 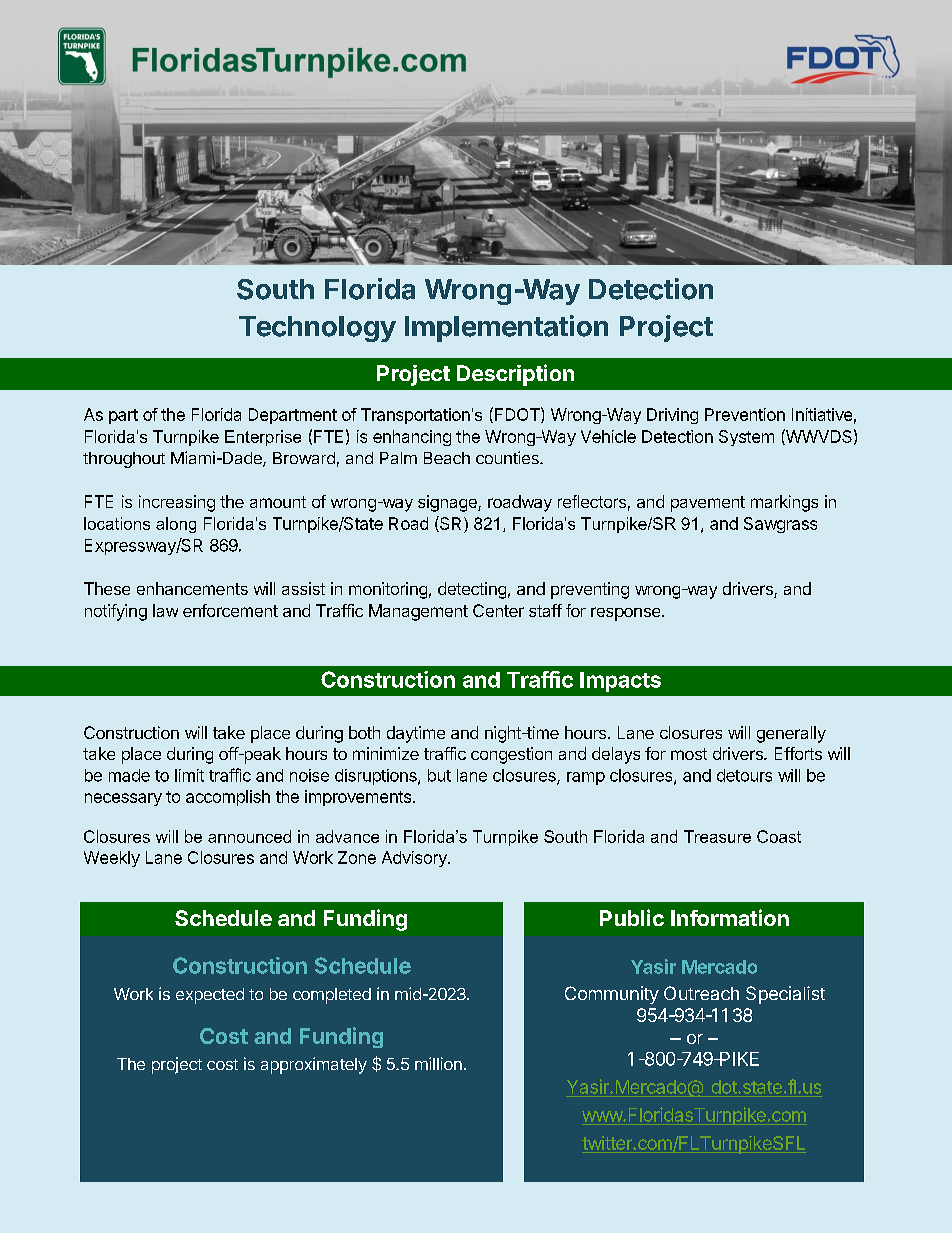 What do you see at coordinates (210, 996) in the document?
I see `expected` at bounding box center [210, 996].
